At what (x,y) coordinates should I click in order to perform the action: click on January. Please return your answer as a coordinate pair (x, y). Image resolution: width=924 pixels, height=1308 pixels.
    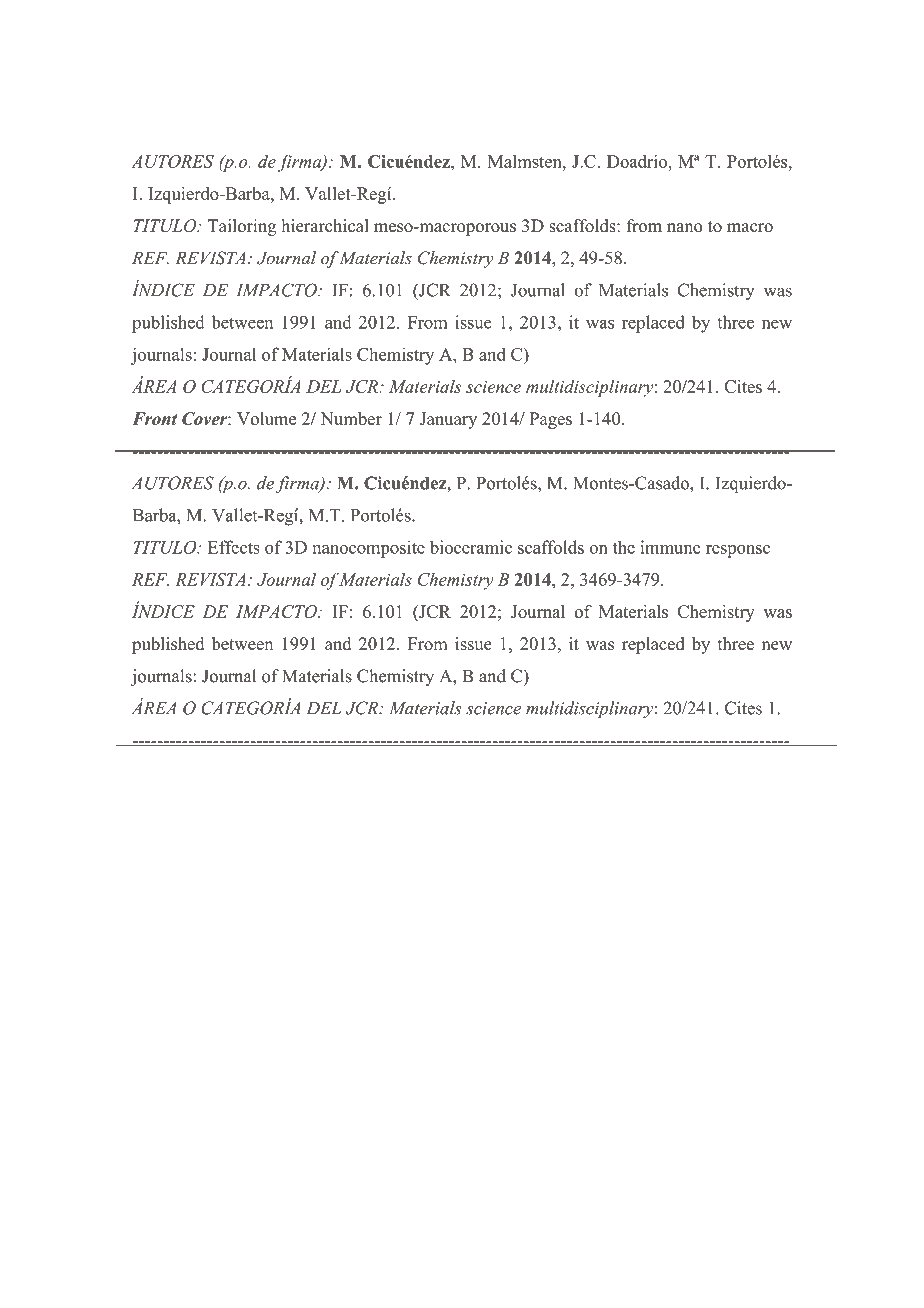
    Looking at the image, I should click on (448, 420).
